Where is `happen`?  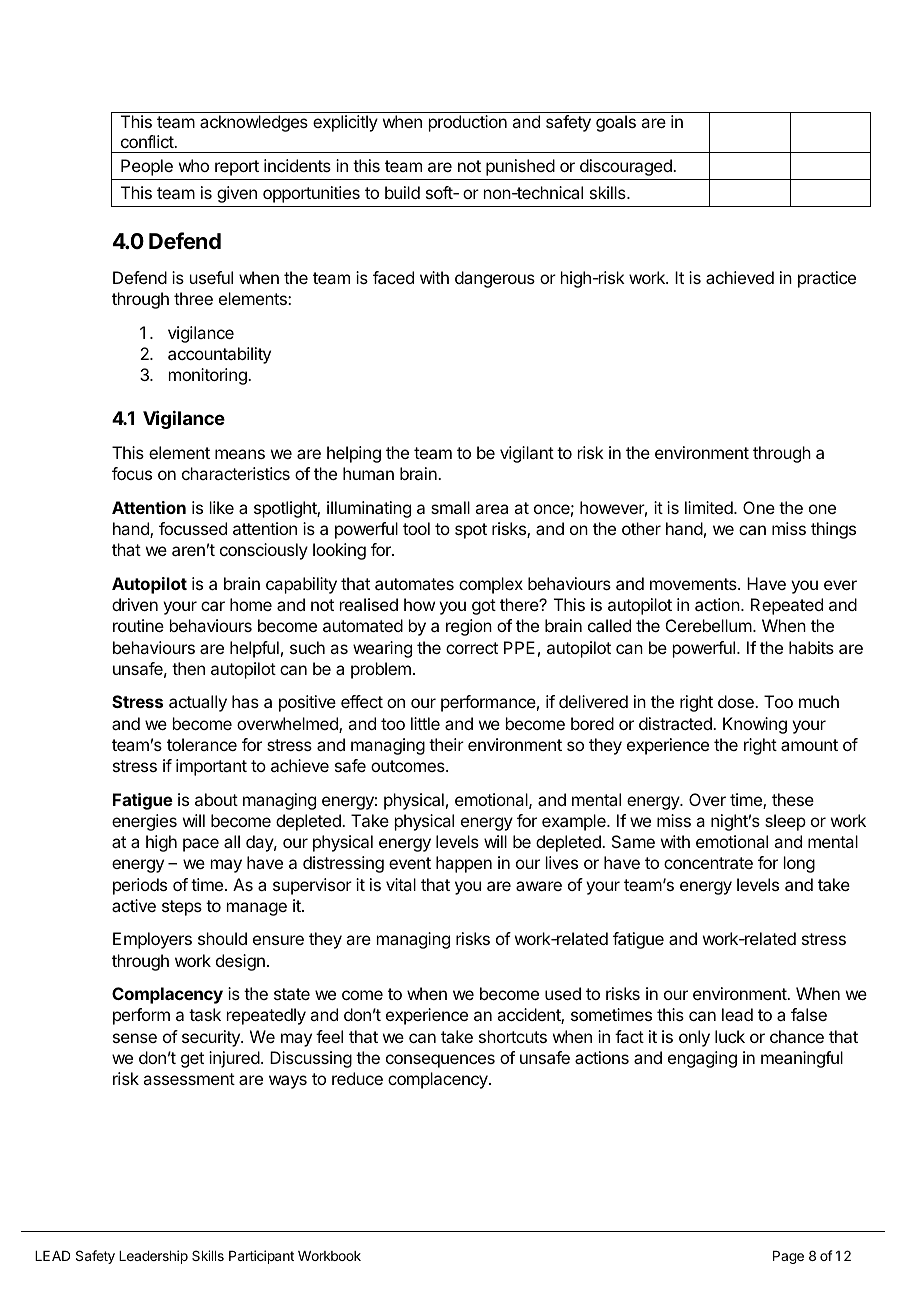
happen is located at coordinates (464, 864).
